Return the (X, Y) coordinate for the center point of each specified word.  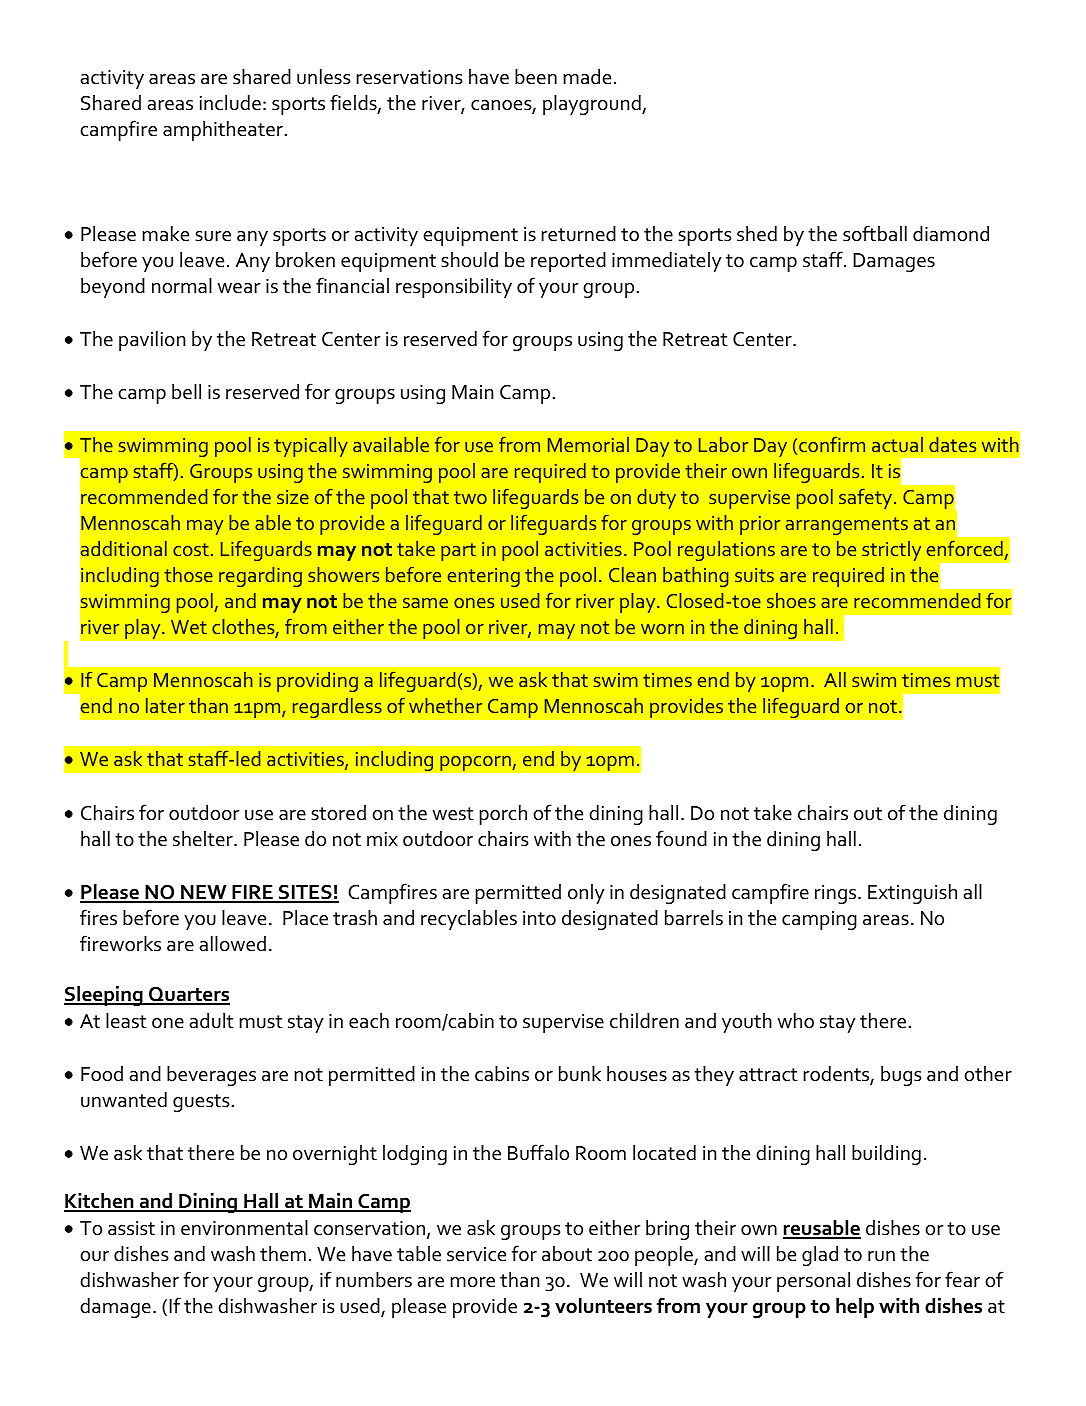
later (165, 705)
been (536, 77)
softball (875, 233)
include (230, 103)
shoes (791, 600)
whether (445, 705)
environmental (244, 1228)
